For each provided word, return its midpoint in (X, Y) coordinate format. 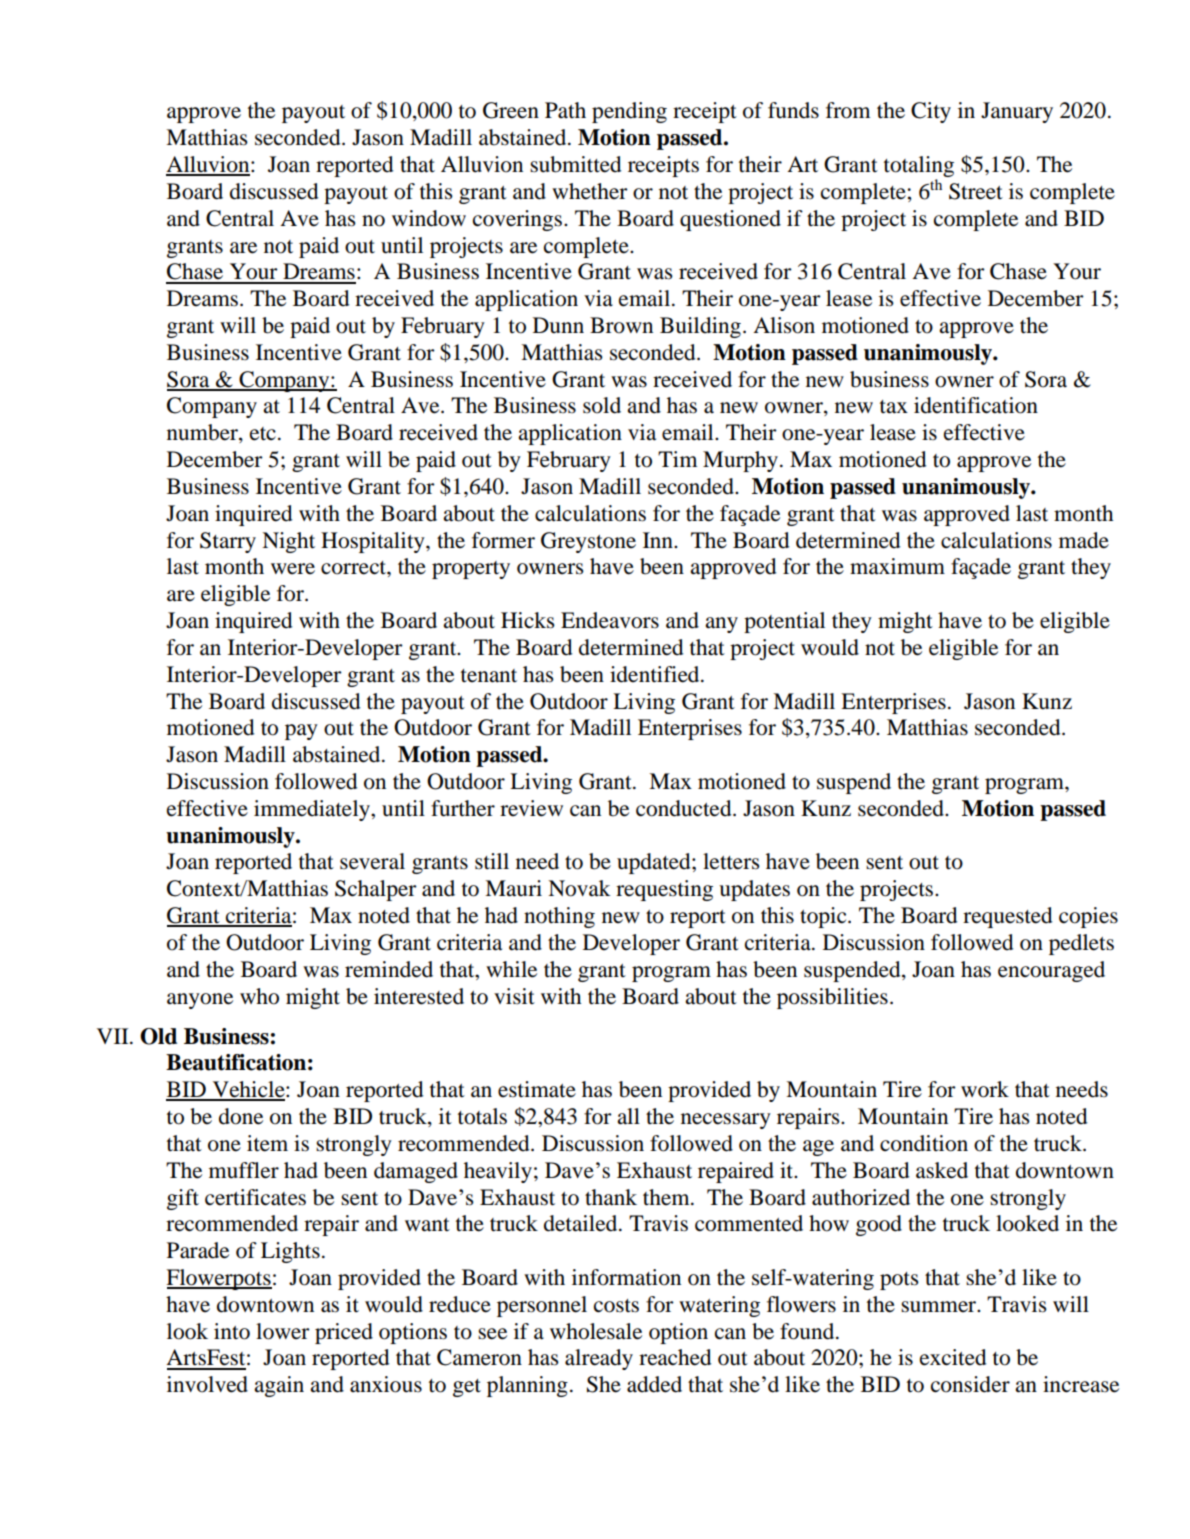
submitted (575, 164)
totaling (919, 168)
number (203, 433)
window (429, 218)
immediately (313, 810)
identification (976, 405)
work (985, 1089)
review (531, 808)
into (232, 1331)
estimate (537, 1089)
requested (1007, 917)
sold (602, 405)
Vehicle (248, 1090)
